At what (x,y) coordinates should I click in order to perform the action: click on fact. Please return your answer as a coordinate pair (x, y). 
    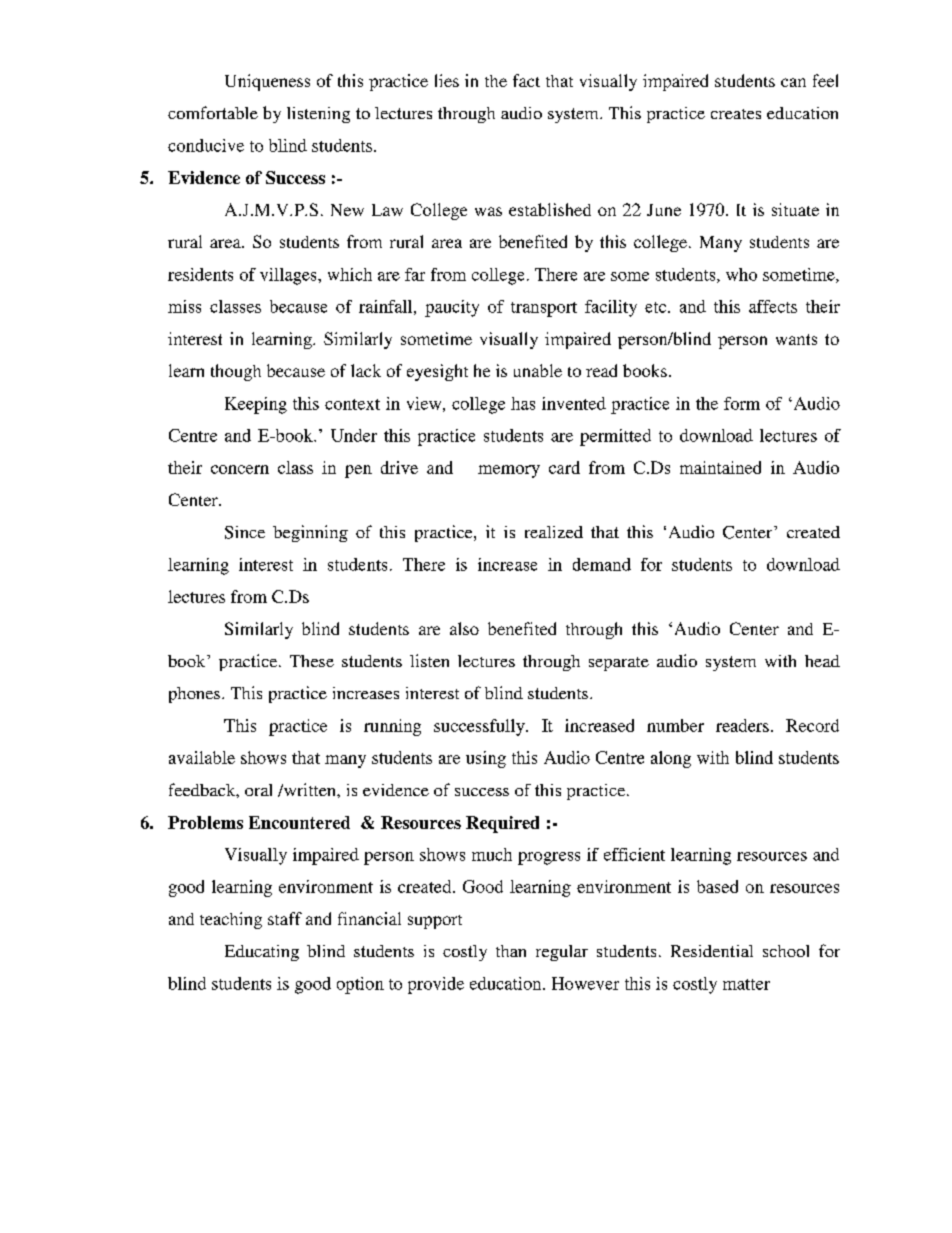
    Looking at the image, I should click on (526, 80).
